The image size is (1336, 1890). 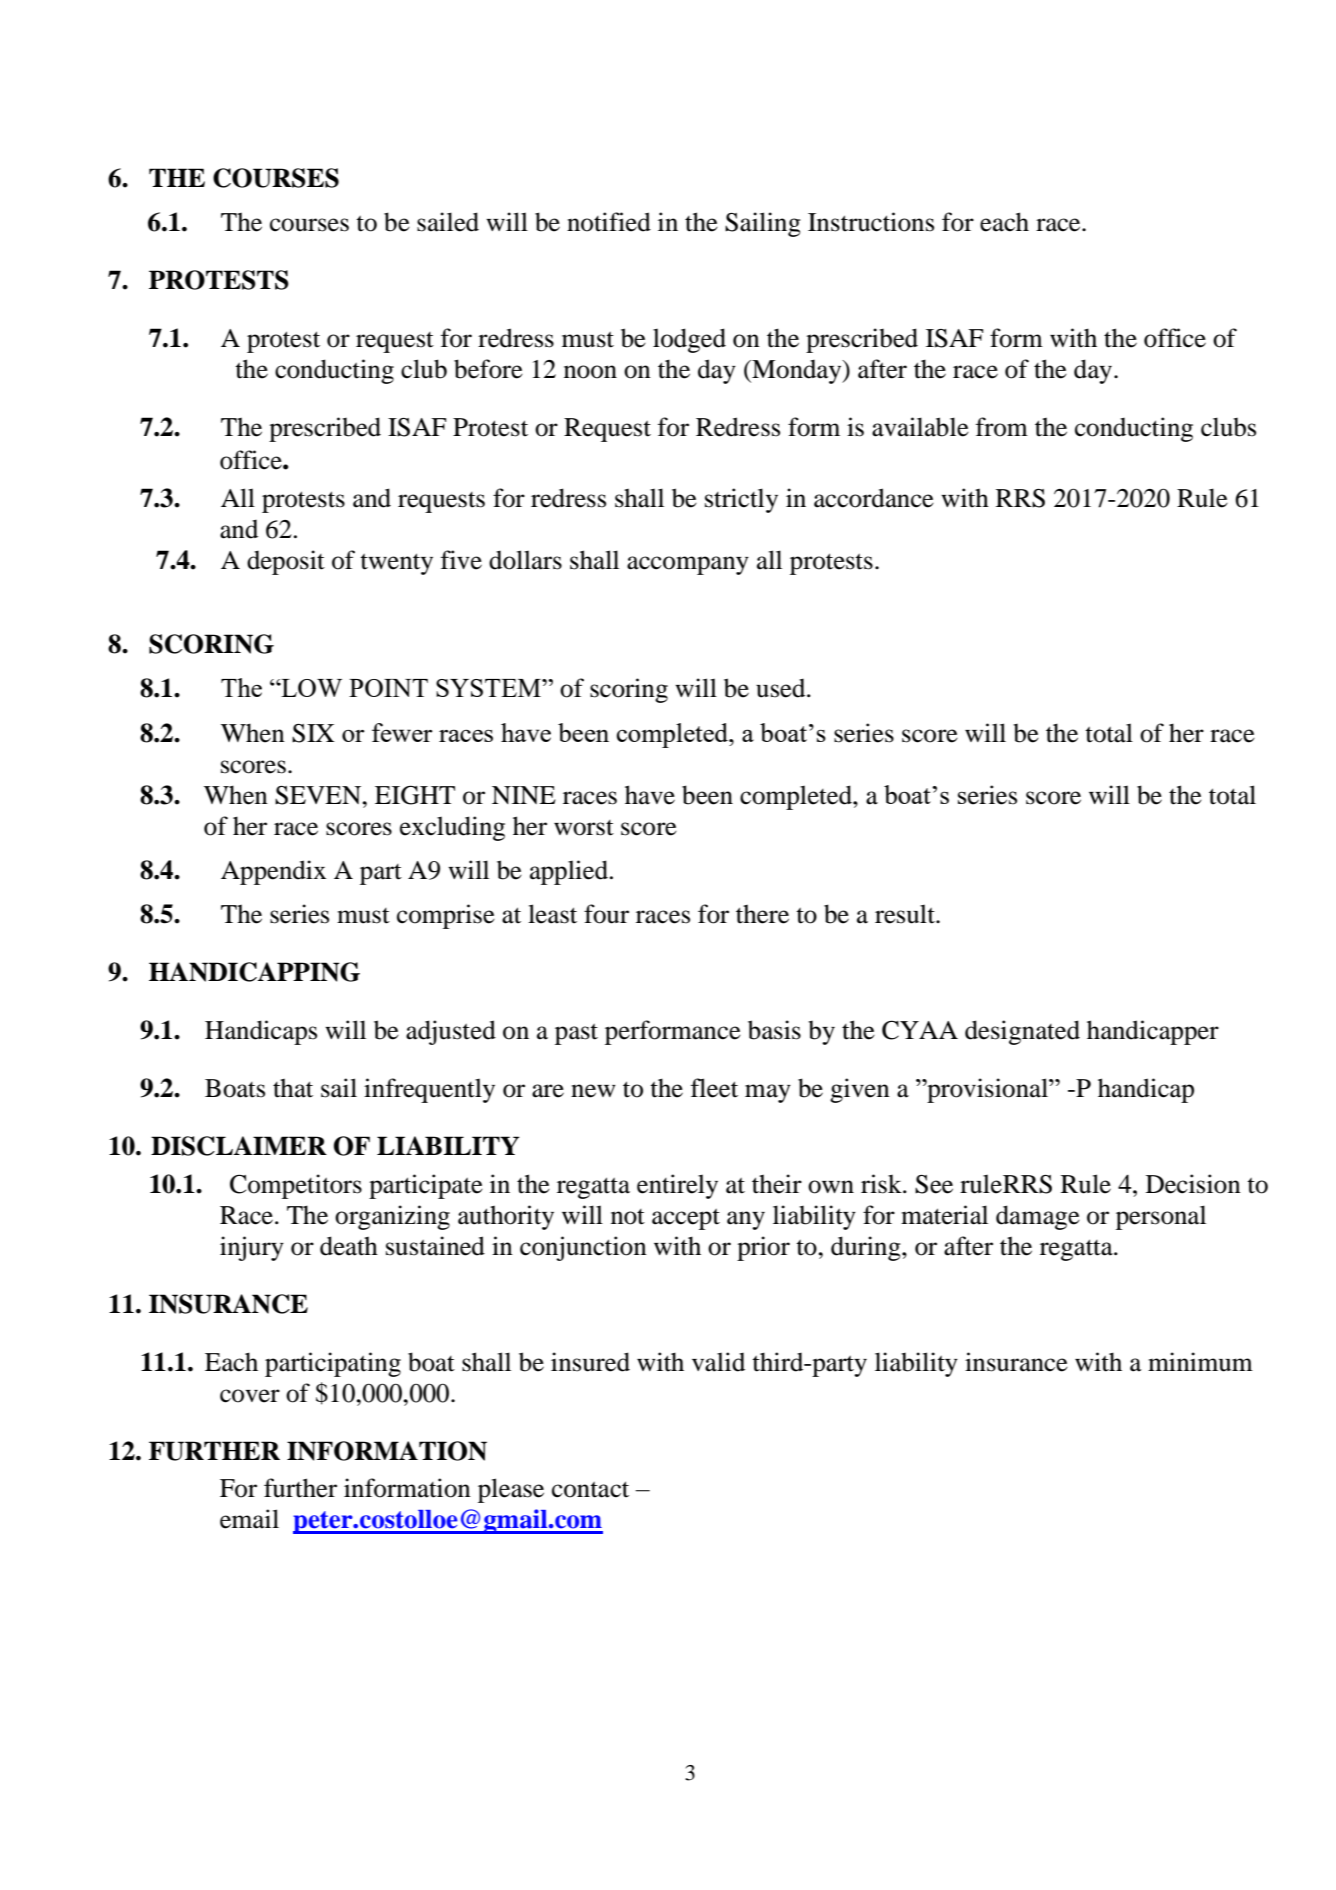 I want to click on before, so click(x=488, y=369).
